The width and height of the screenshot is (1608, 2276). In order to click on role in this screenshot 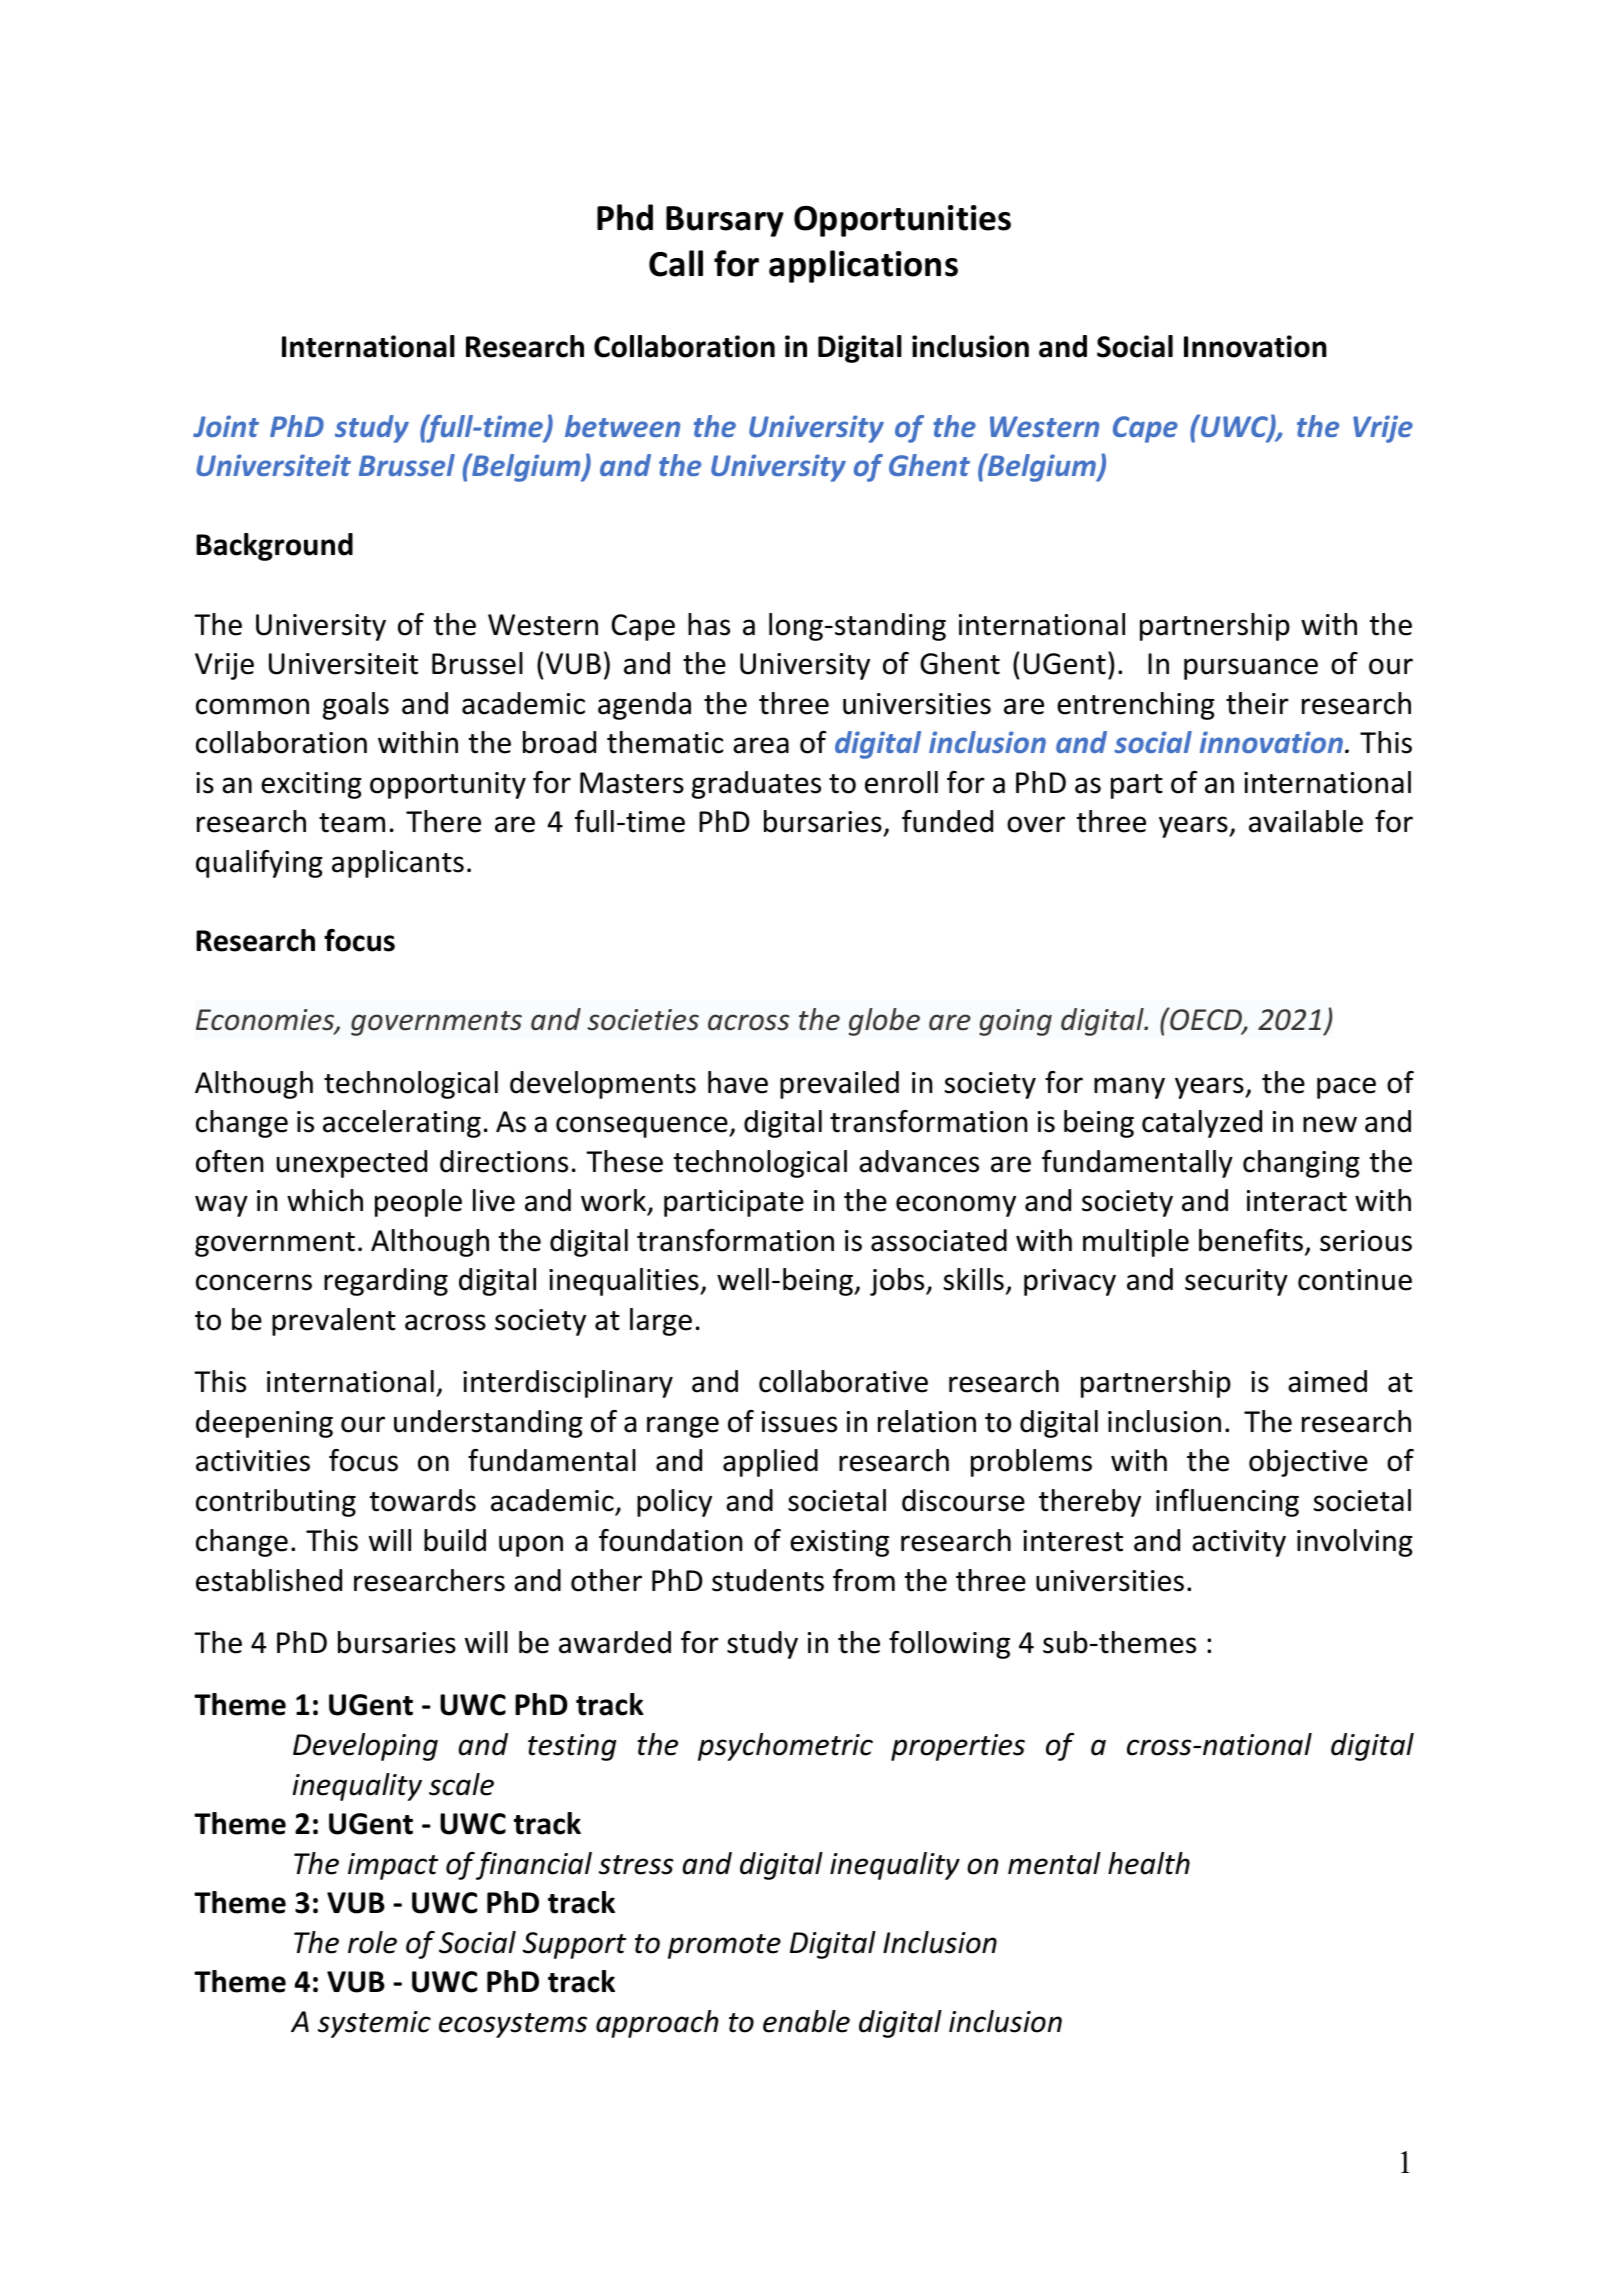, I will do `click(372, 1942)`.
